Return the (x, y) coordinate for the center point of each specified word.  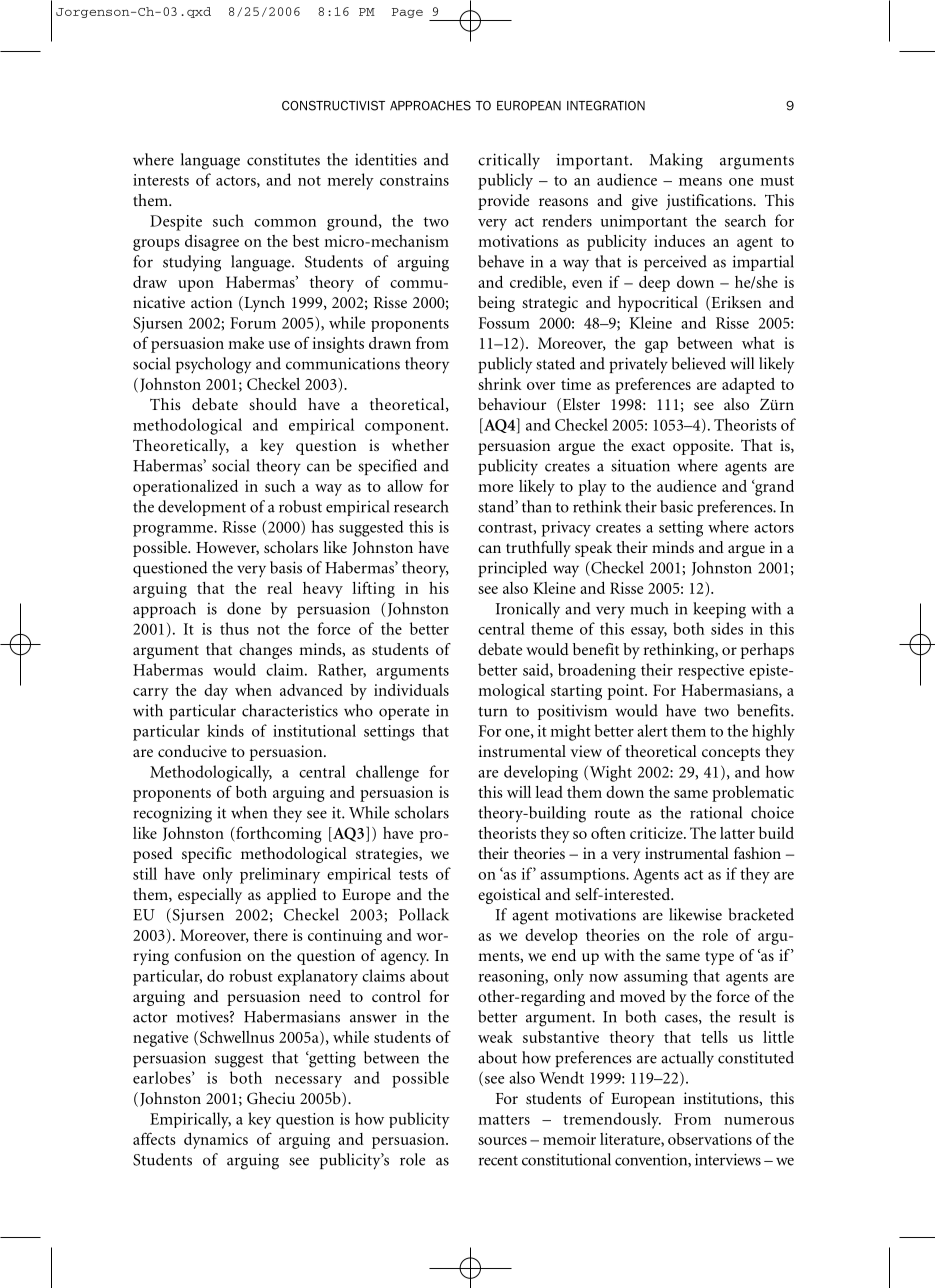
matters (504, 1120)
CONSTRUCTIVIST (333, 106)
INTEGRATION (606, 106)
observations (710, 1139)
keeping (719, 610)
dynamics (216, 1141)
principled (512, 569)
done (244, 608)
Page (407, 13)
